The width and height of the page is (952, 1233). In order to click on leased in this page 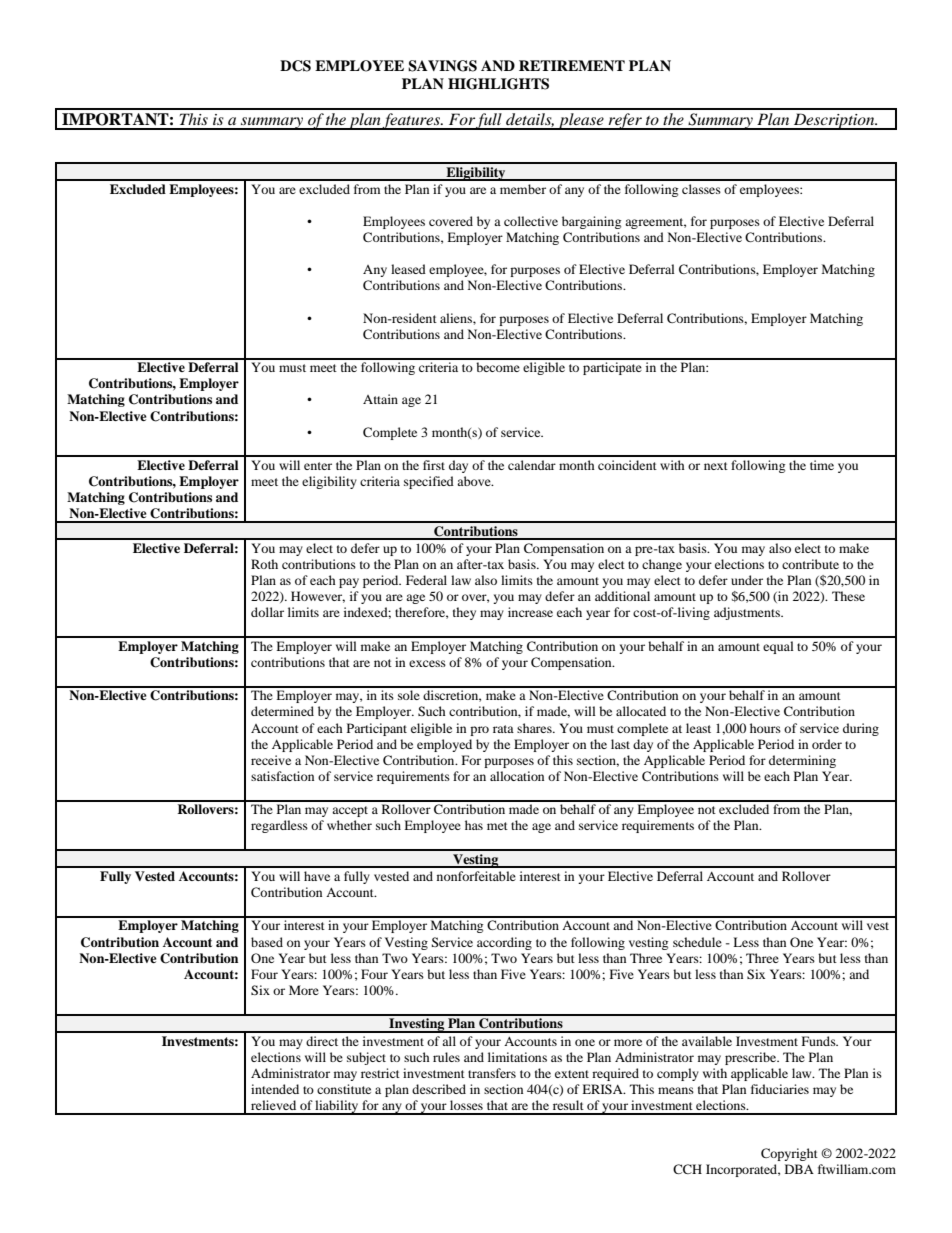, I will do `click(408, 269)`.
